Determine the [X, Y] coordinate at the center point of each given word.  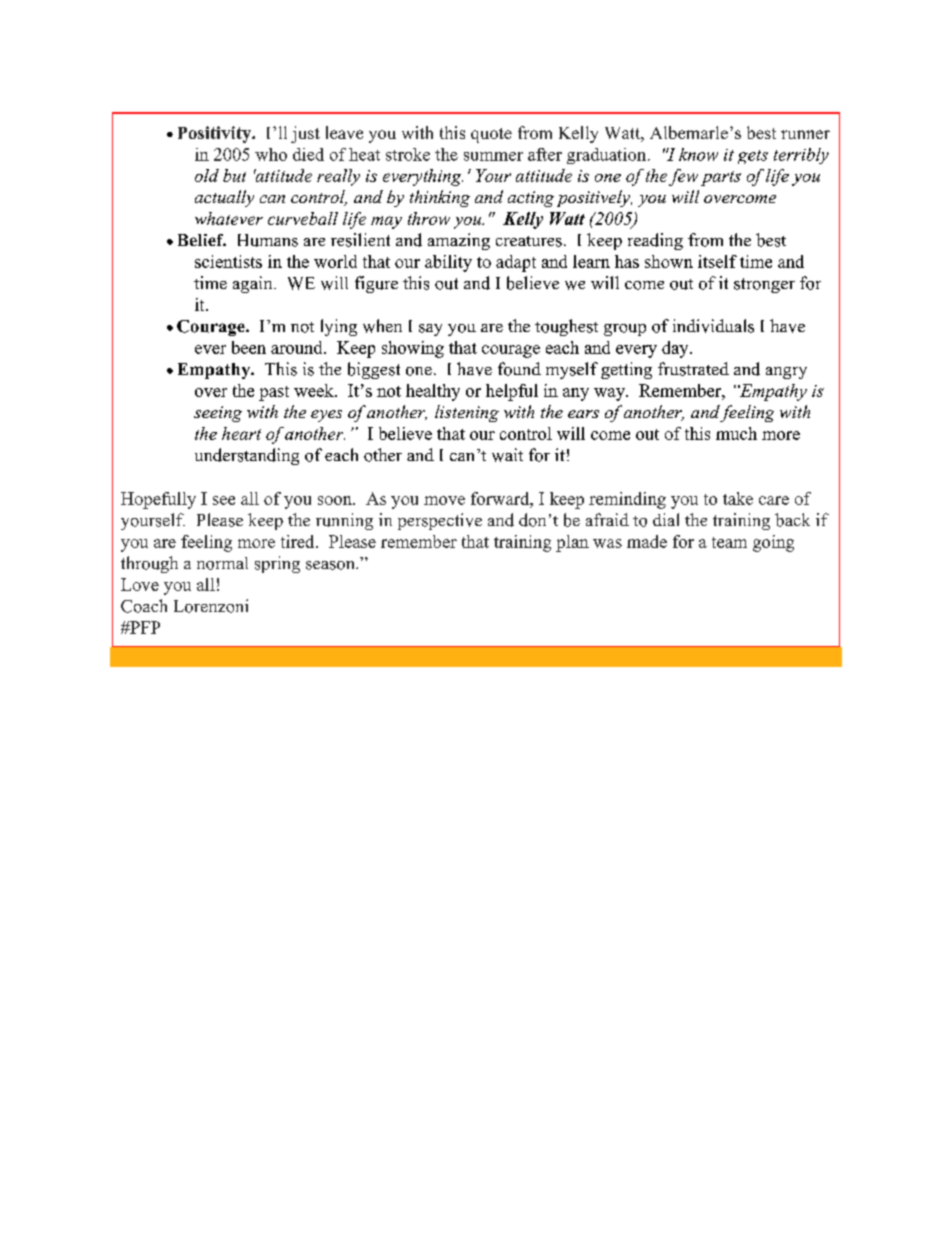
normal [222, 563]
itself [717, 261]
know [698, 154]
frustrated [693, 369]
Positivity [216, 134]
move [444, 500]
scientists [228, 261]
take [738, 498]
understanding [247, 456]
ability [448, 263]
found [519, 369]
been [249, 347]
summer [493, 156]
